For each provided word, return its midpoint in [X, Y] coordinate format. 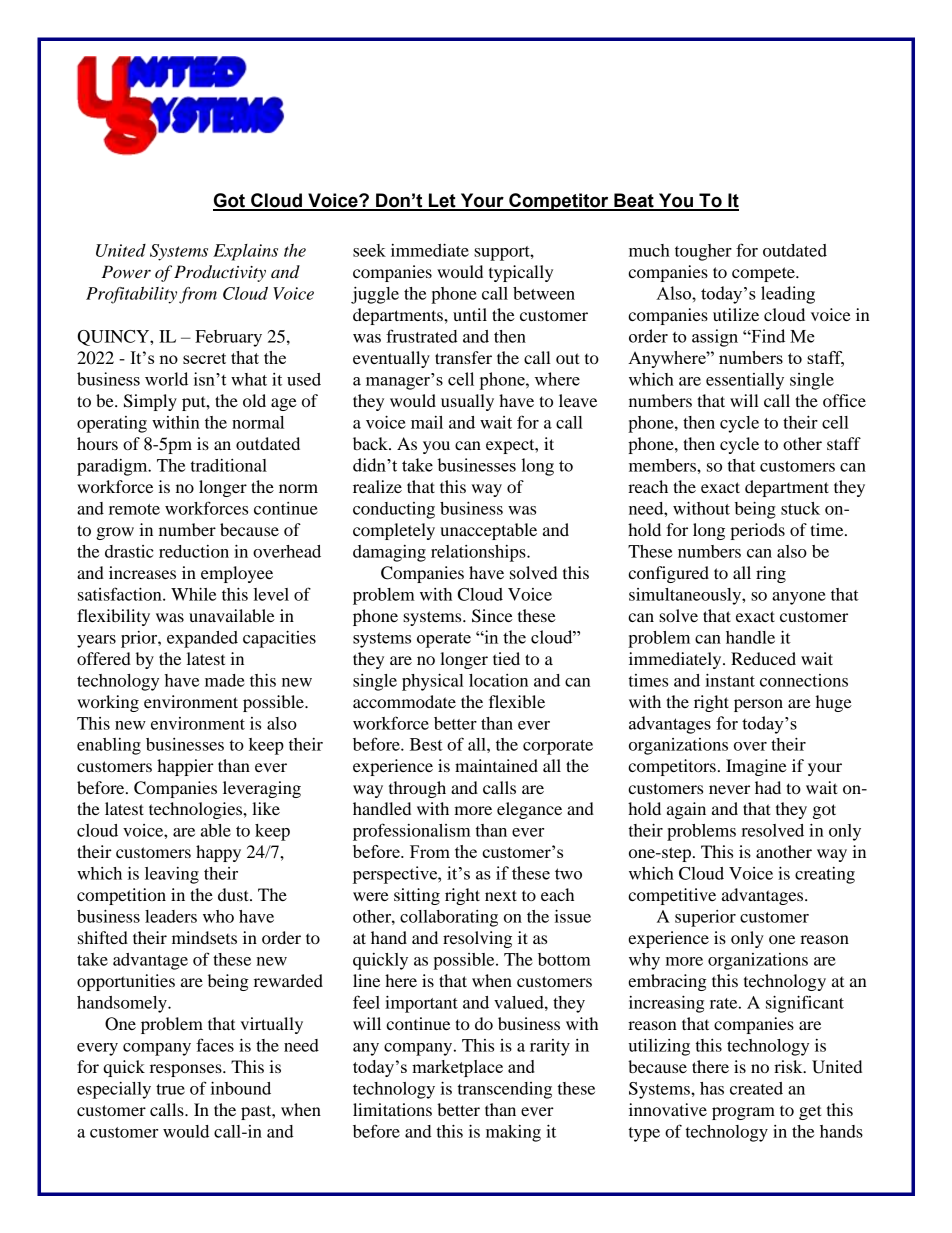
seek [369, 250]
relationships [479, 553]
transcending [505, 1090]
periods [757, 531]
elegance [529, 810]
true [170, 1089]
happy [218, 853]
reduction [194, 551]
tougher [703, 252]
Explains [245, 252]
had [768, 787]
